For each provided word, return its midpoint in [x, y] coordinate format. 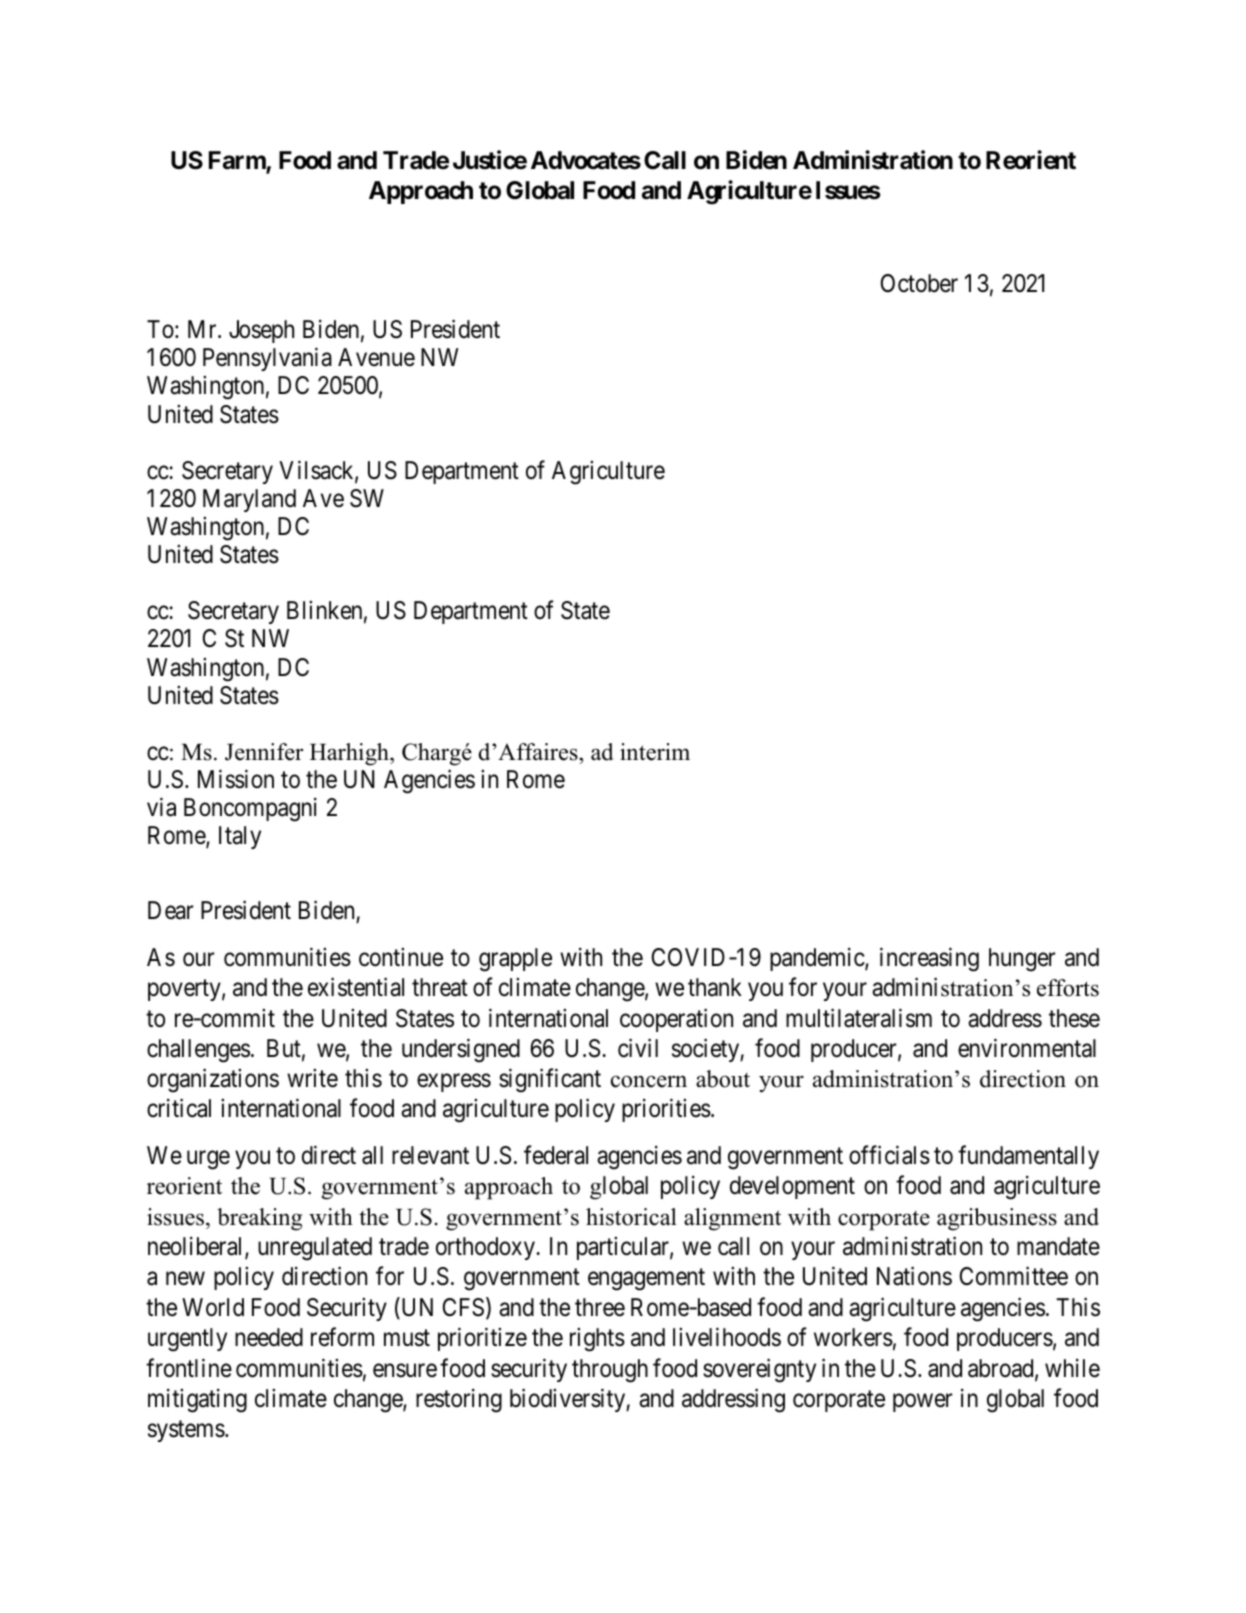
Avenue [376, 357]
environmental [1027, 1048]
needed [269, 1337]
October [919, 283]
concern [649, 1081]
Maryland [249, 500]
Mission [236, 779]
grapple [515, 960]
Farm [238, 161]
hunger [1022, 960]
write [312, 1078]
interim [655, 752]
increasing [929, 959]
